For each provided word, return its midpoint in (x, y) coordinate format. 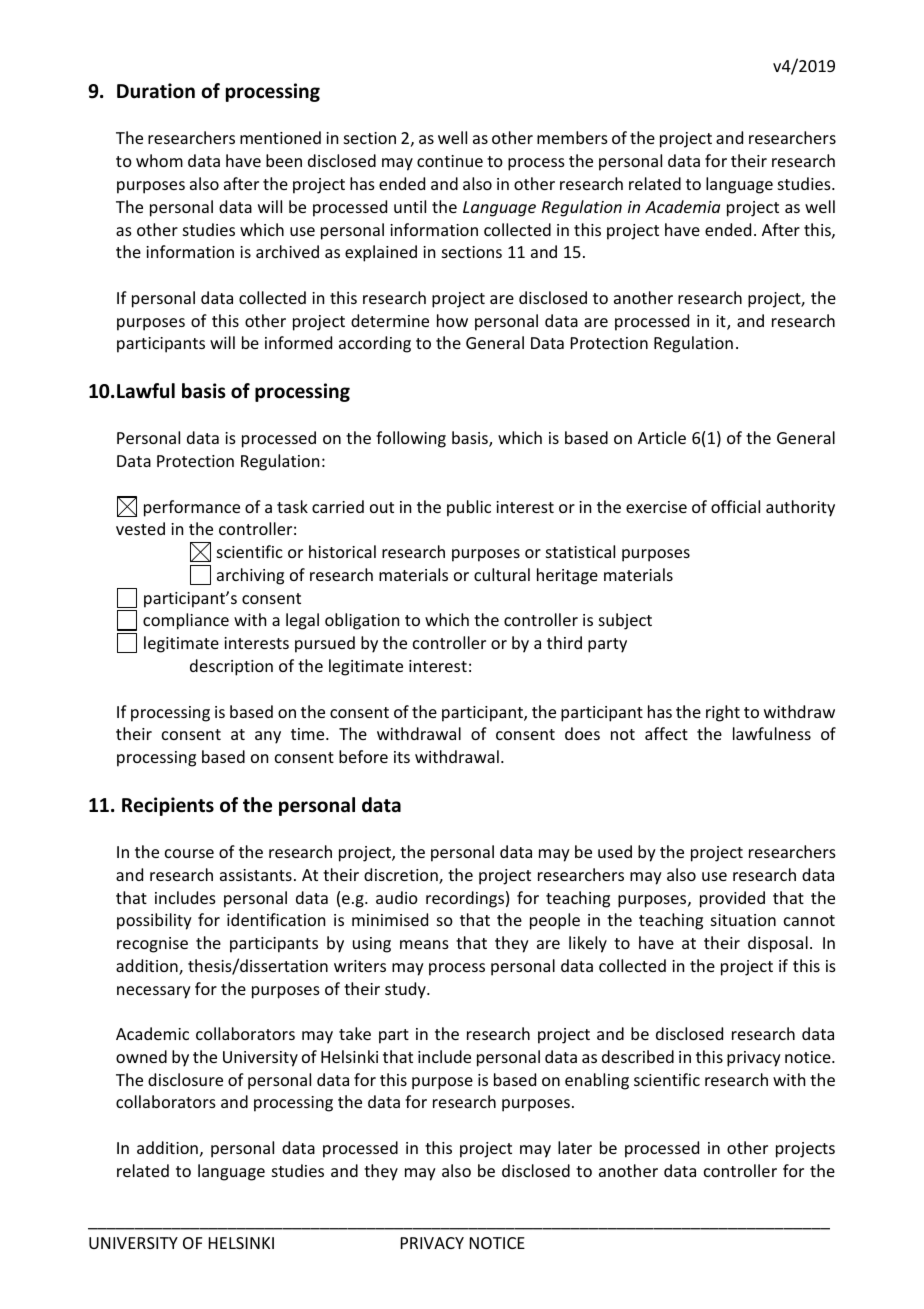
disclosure (185, 1079)
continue (450, 161)
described (638, 1056)
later (575, 1147)
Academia (682, 206)
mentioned (280, 137)
